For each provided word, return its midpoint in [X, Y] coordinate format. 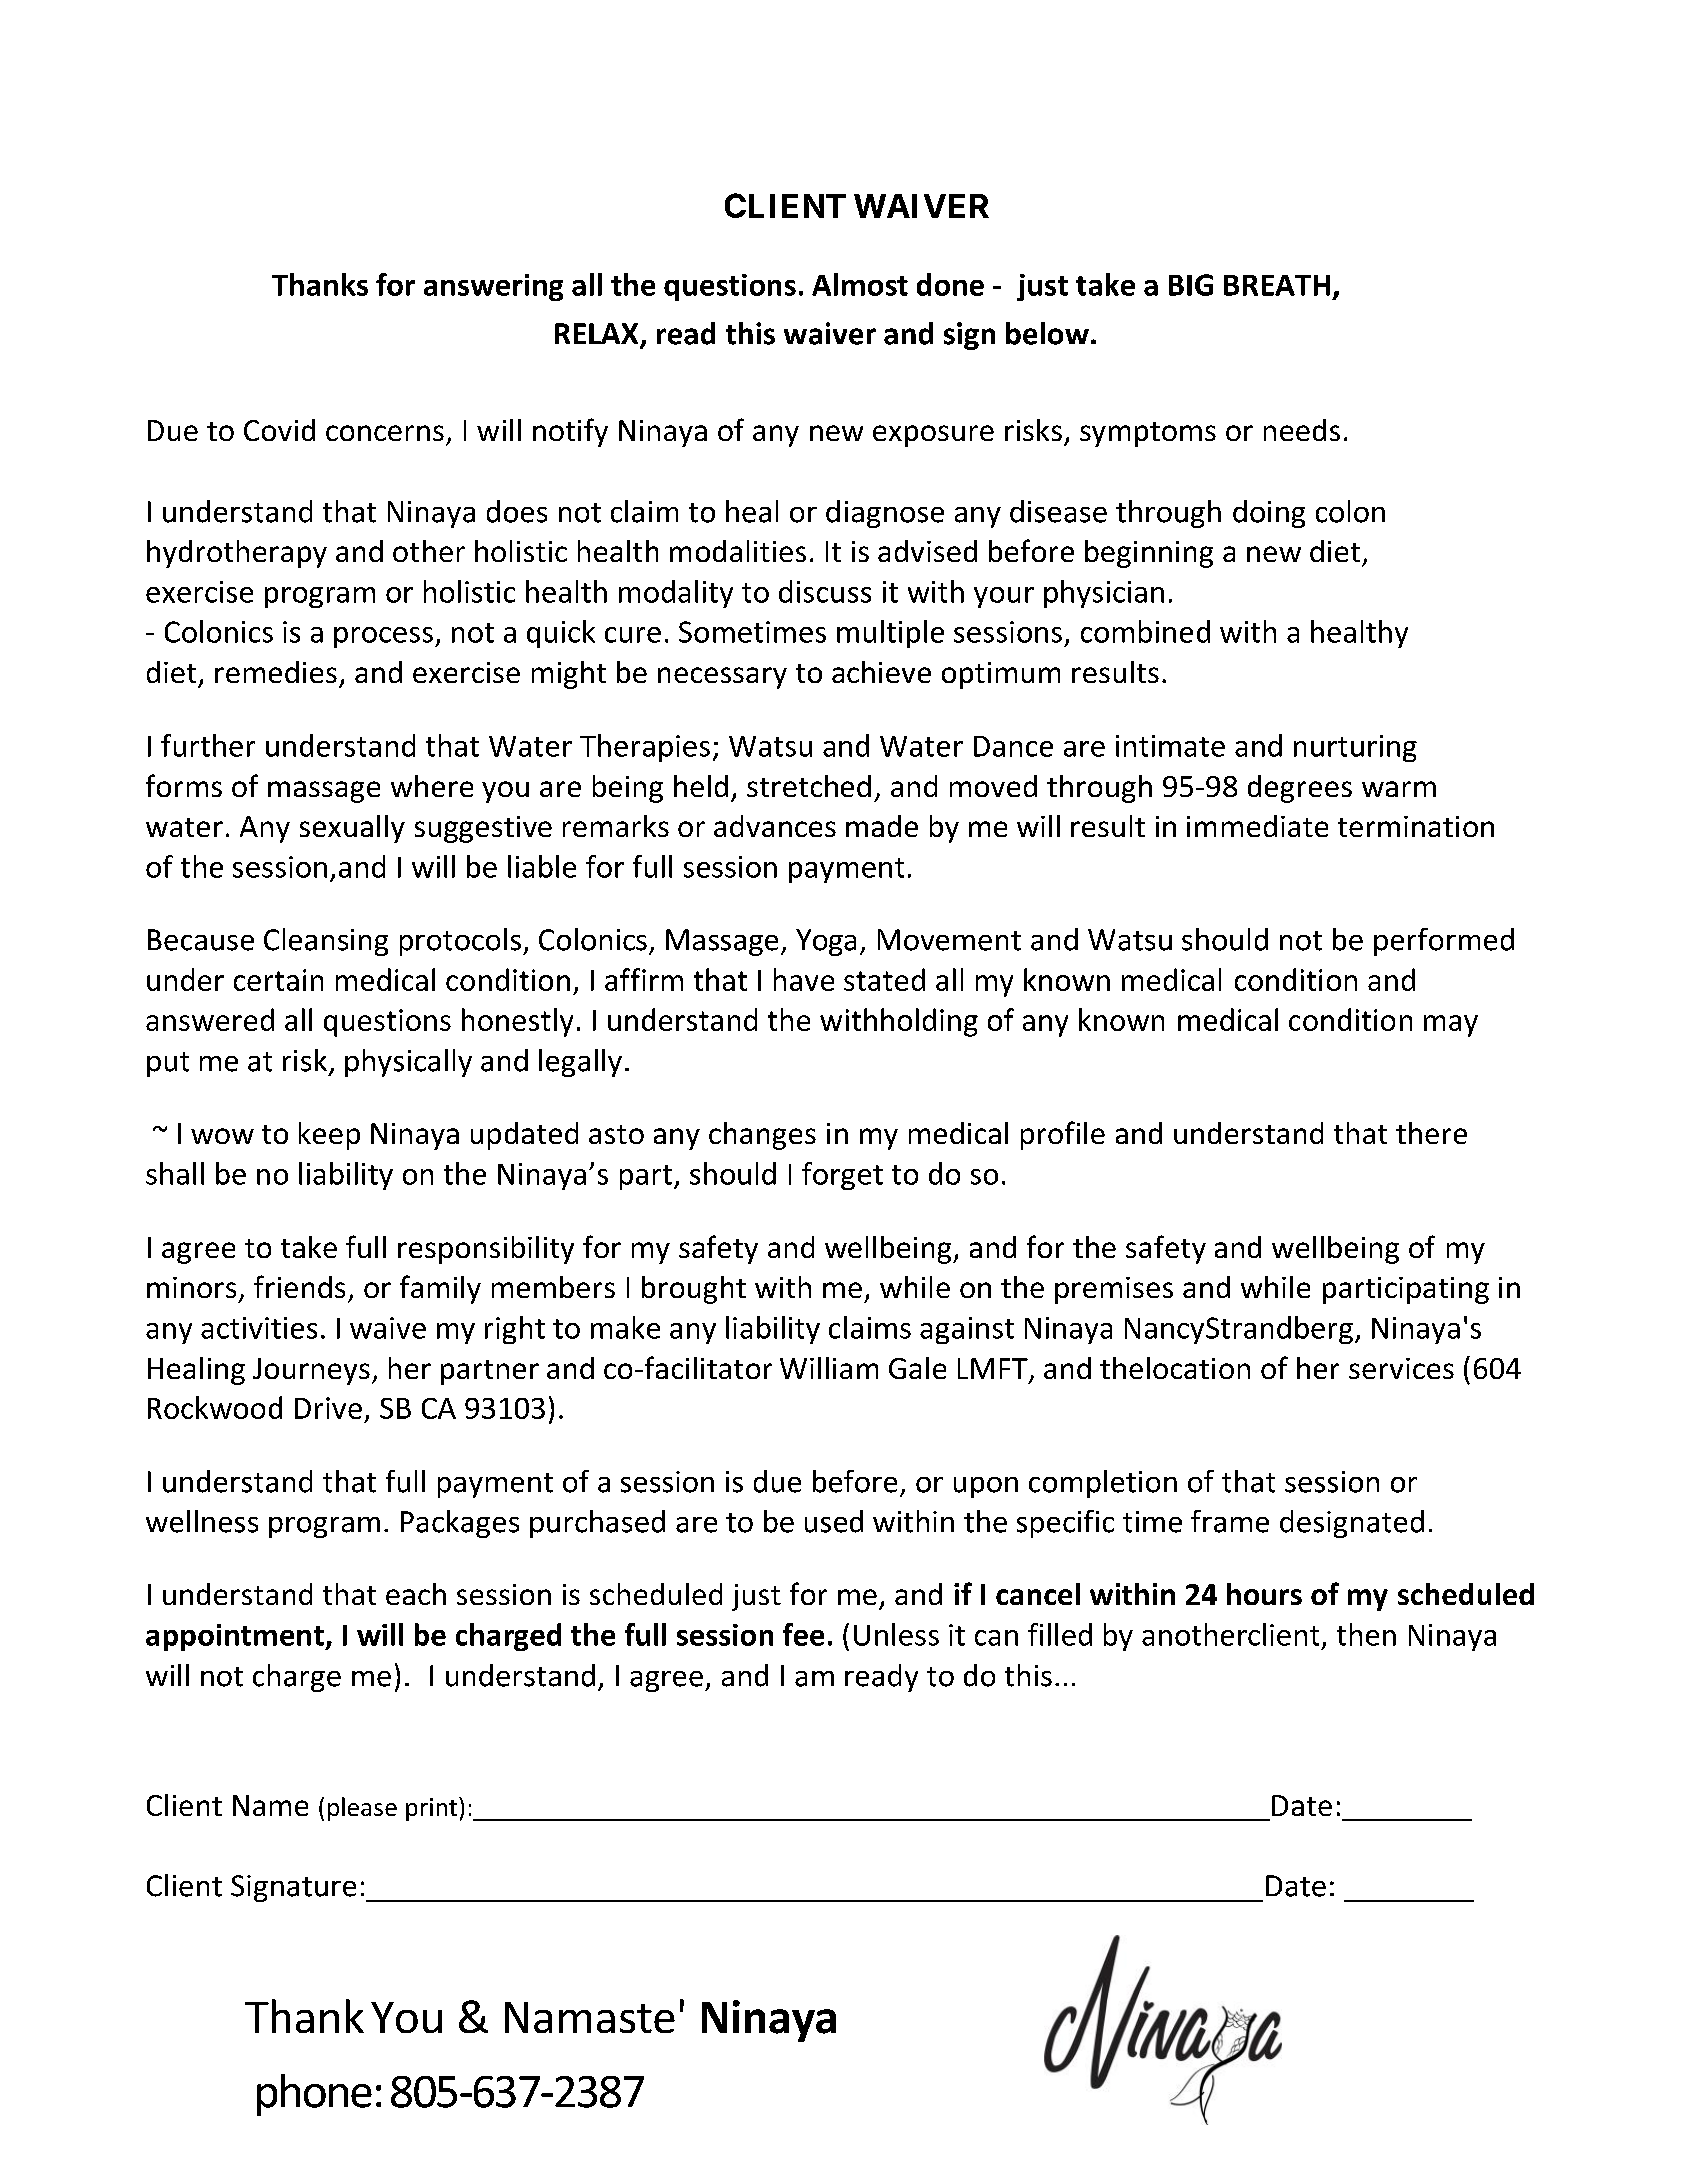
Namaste [590, 2017]
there [1431, 1133]
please [362, 1809]
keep [329, 1136]
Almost [860, 284]
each [416, 1594]
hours [1264, 1594]
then [1366, 1634]
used [834, 1521]
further [208, 745]
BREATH [1277, 285]
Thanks [320, 284]
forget [842, 1176]
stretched [809, 786]
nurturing [1355, 748]
